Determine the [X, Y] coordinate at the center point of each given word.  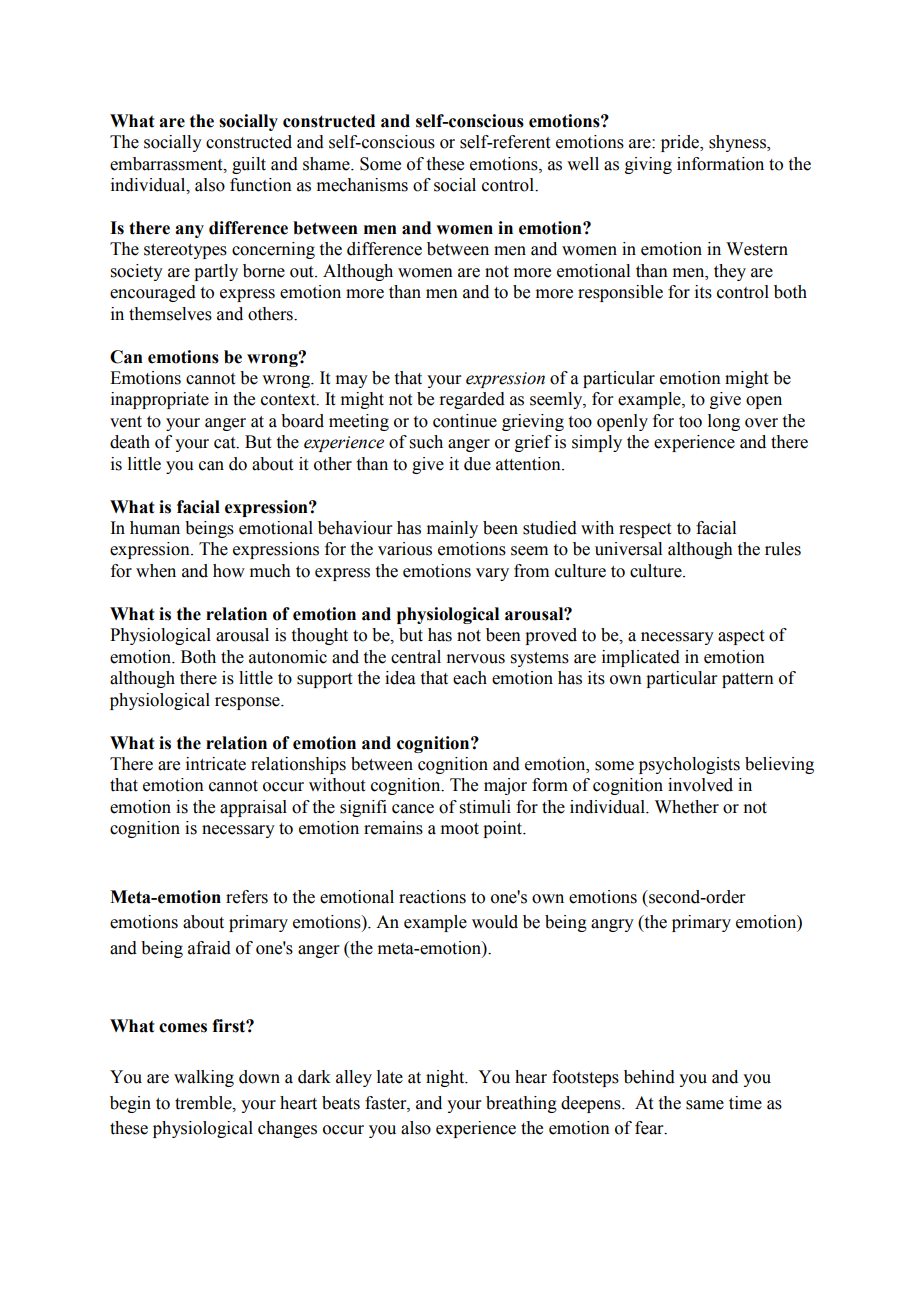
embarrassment [167, 164]
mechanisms [362, 185]
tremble [204, 1103]
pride [681, 143]
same [705, 1105]
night [446, 1078]
